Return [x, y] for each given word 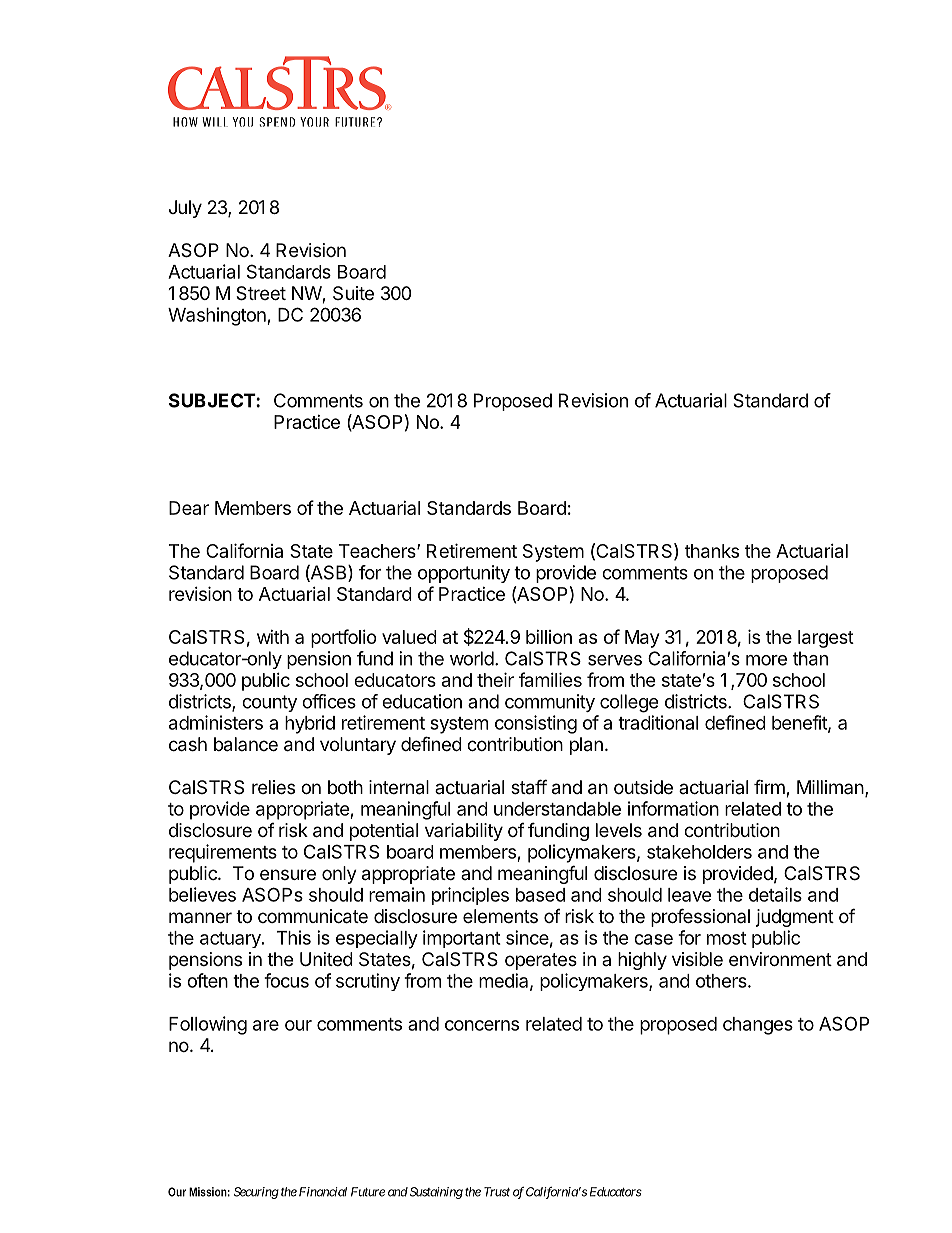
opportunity [464, 574]
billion [549, 637]
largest [826, 639]
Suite [353, 293]
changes [758, 1026]
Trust [497, 1192]
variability [464, 832]
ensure [288, 874]
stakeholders [699, 852]
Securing [256, 1193]
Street [261, 293]
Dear [189, 508]
